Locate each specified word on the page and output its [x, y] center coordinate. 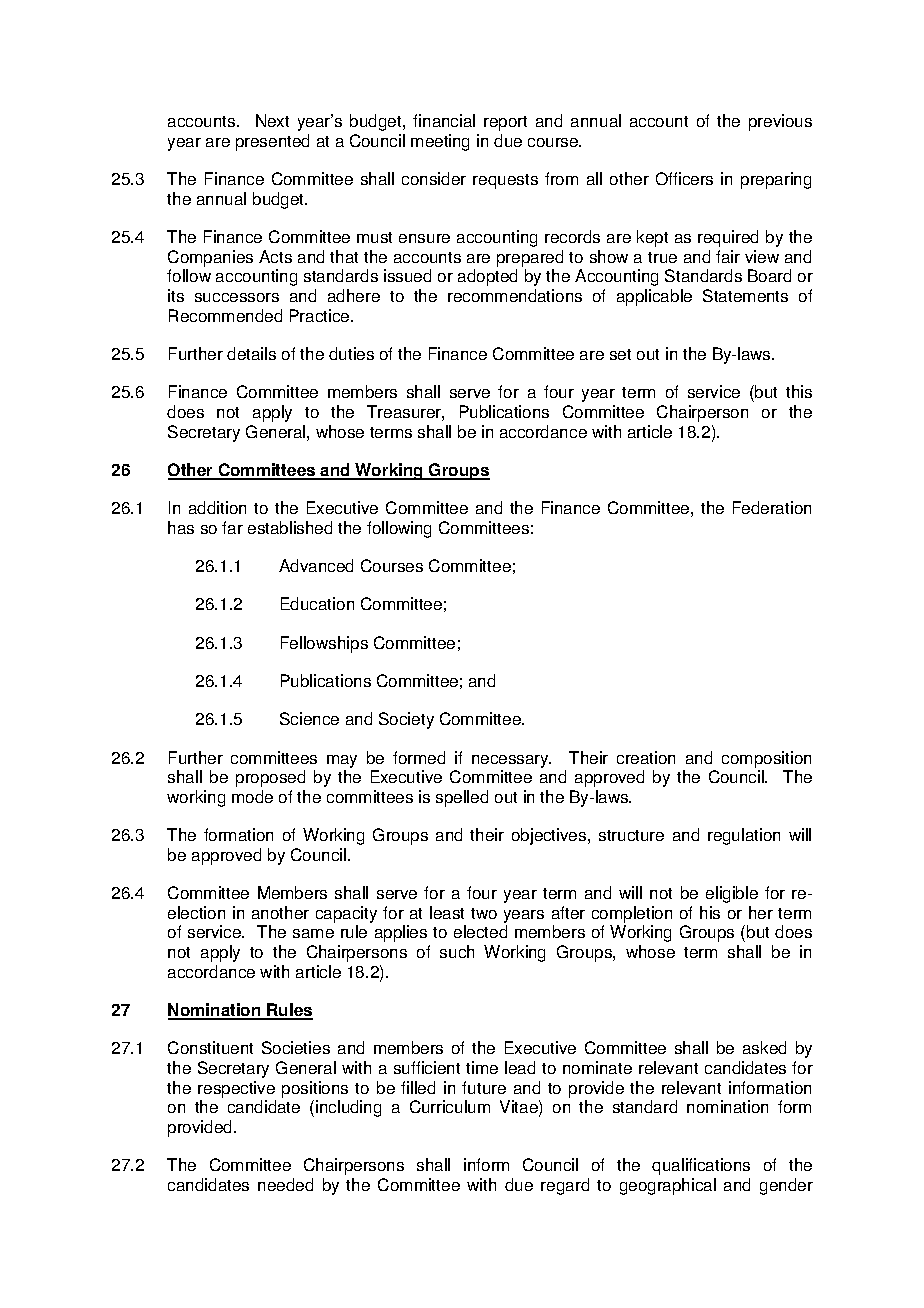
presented [272, 142]
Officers [684, 178]
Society [406, 720]
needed [285, 1184]
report [505, 123]
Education [317, 603]
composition [766, 759]
